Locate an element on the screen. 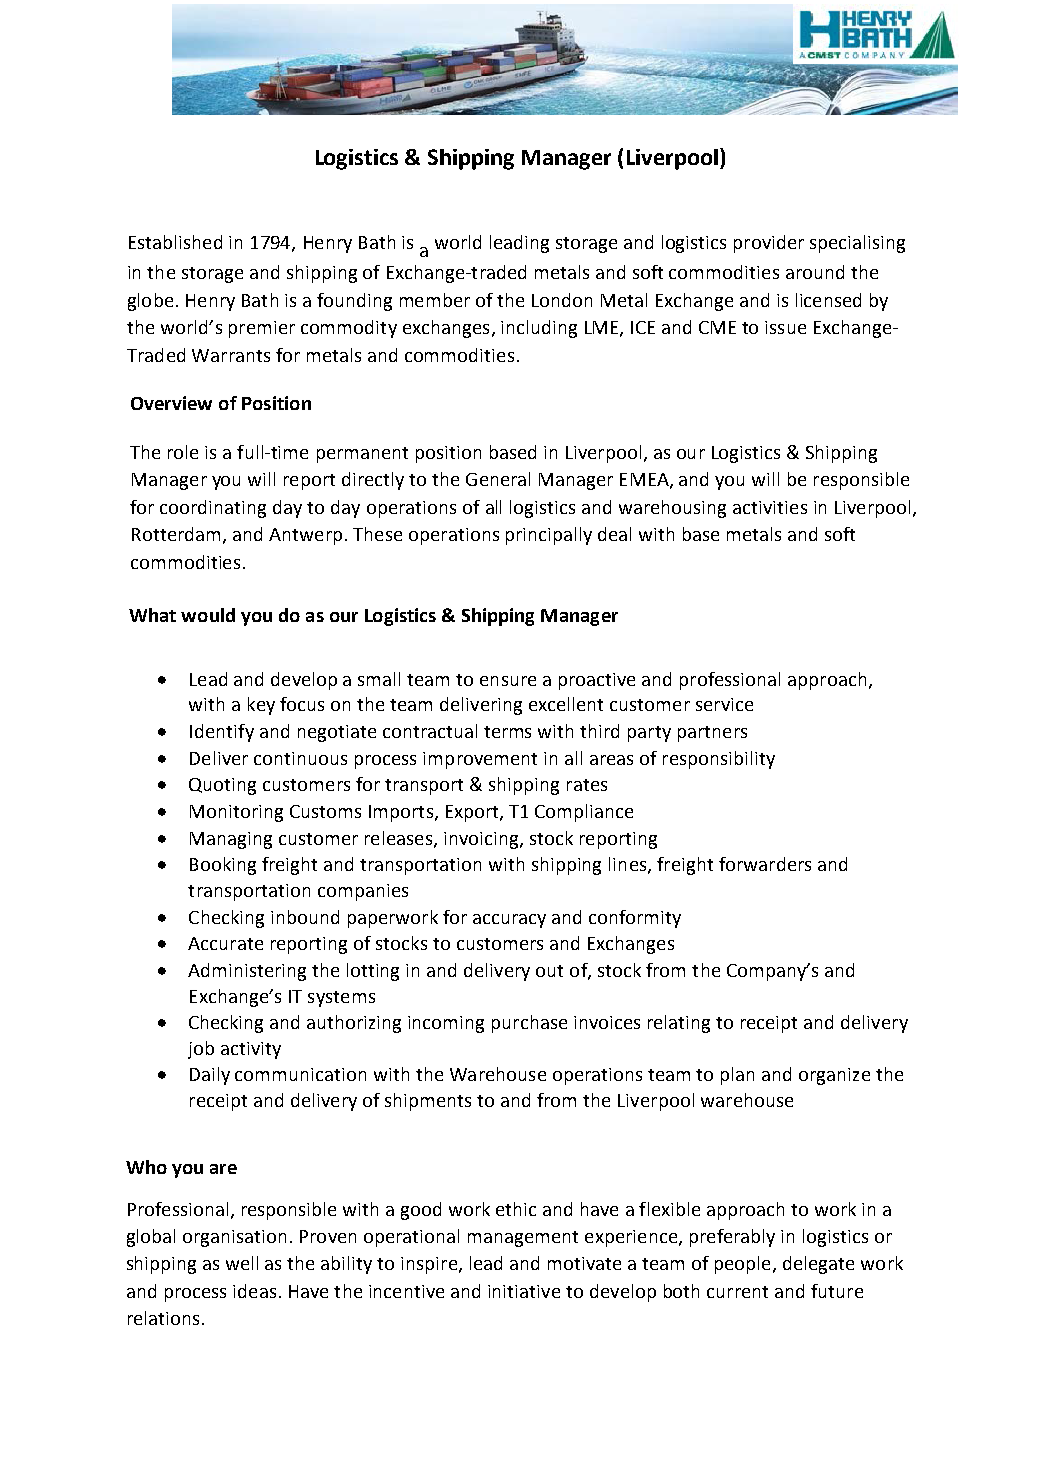 This screenshot has width=1039, height=1469. ideas is located at coordinates (254, 1291).
